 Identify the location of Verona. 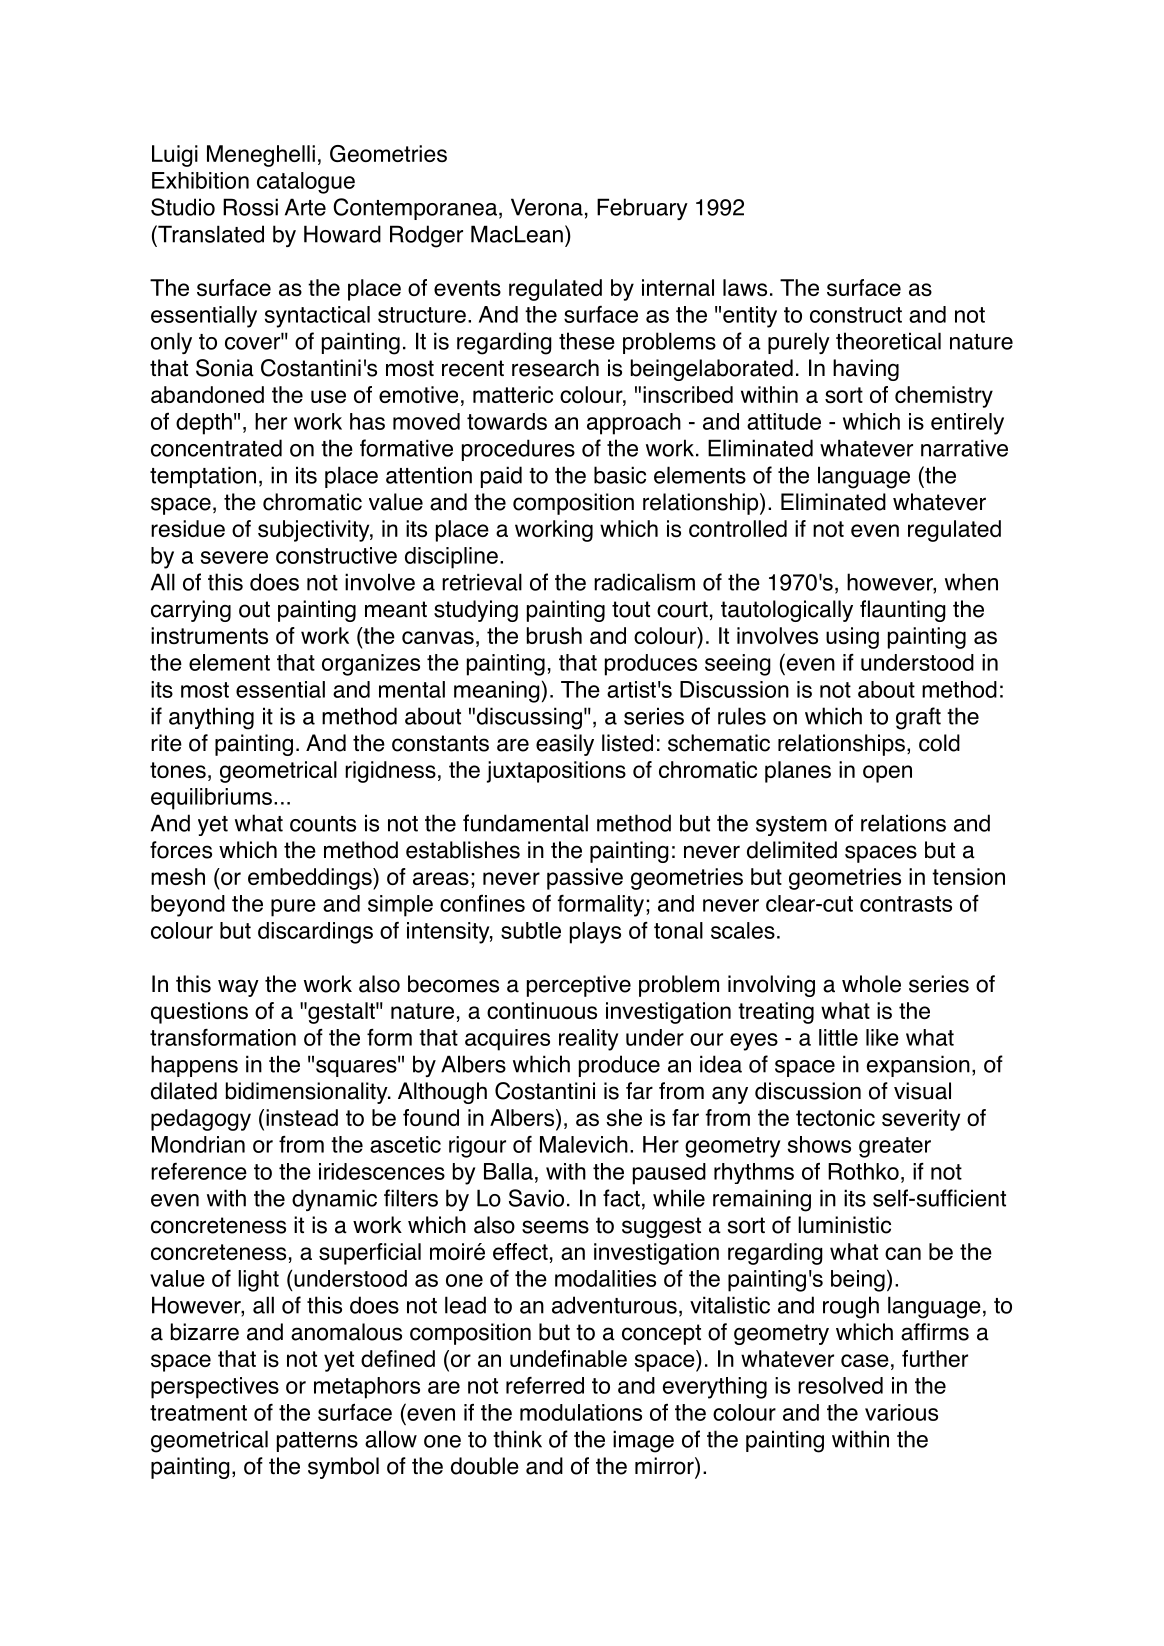
(547, 207).
